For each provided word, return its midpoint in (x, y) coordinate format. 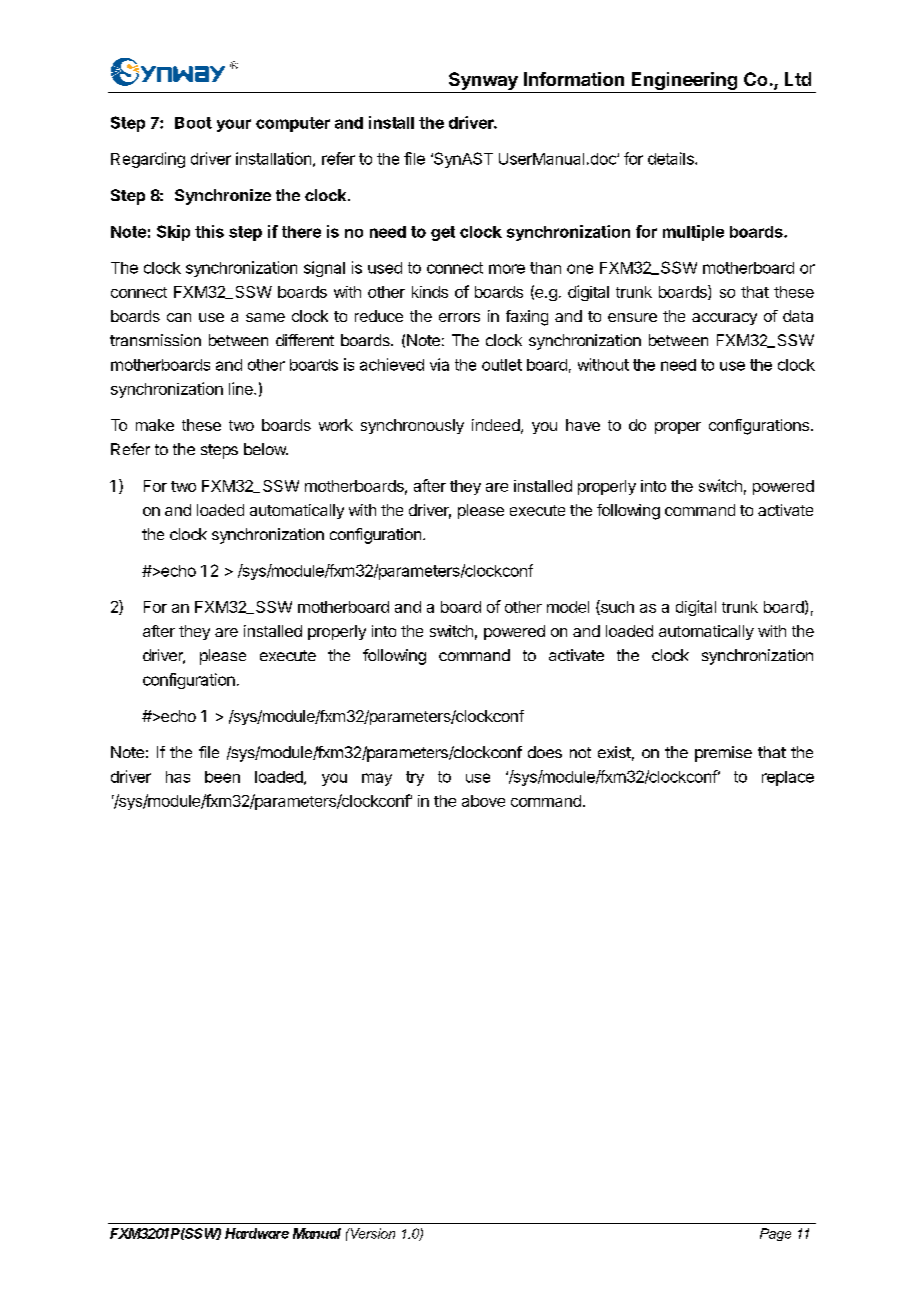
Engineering (684, 81)
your (234, 125)
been (222, 777)
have (583, 425)
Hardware (257, 1233)
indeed (496, 425)
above (483, 801)
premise (723, 754)
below (266, 449)
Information (574, 79)
